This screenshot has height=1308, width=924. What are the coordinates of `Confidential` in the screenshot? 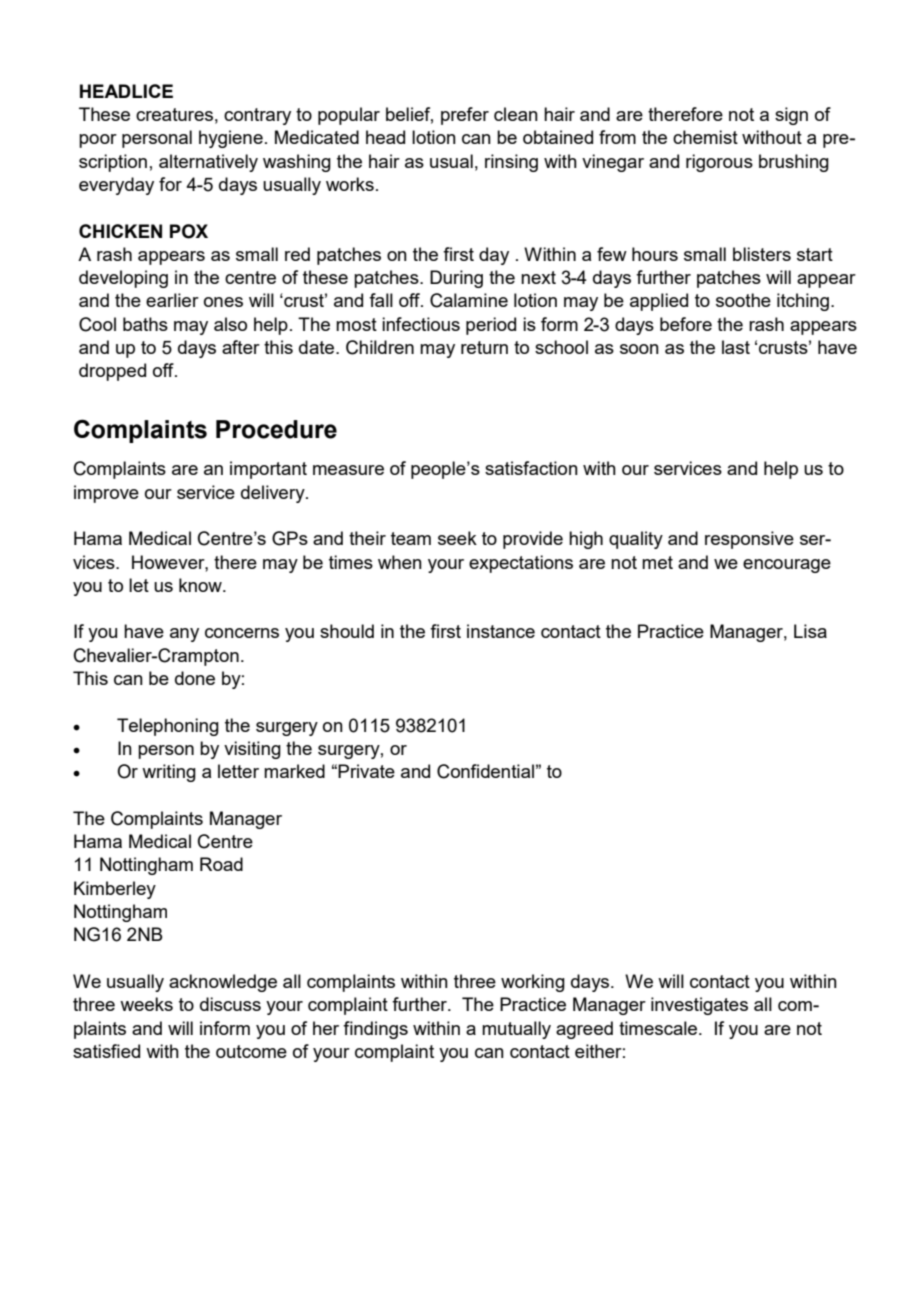 It's located at (485, 771).
